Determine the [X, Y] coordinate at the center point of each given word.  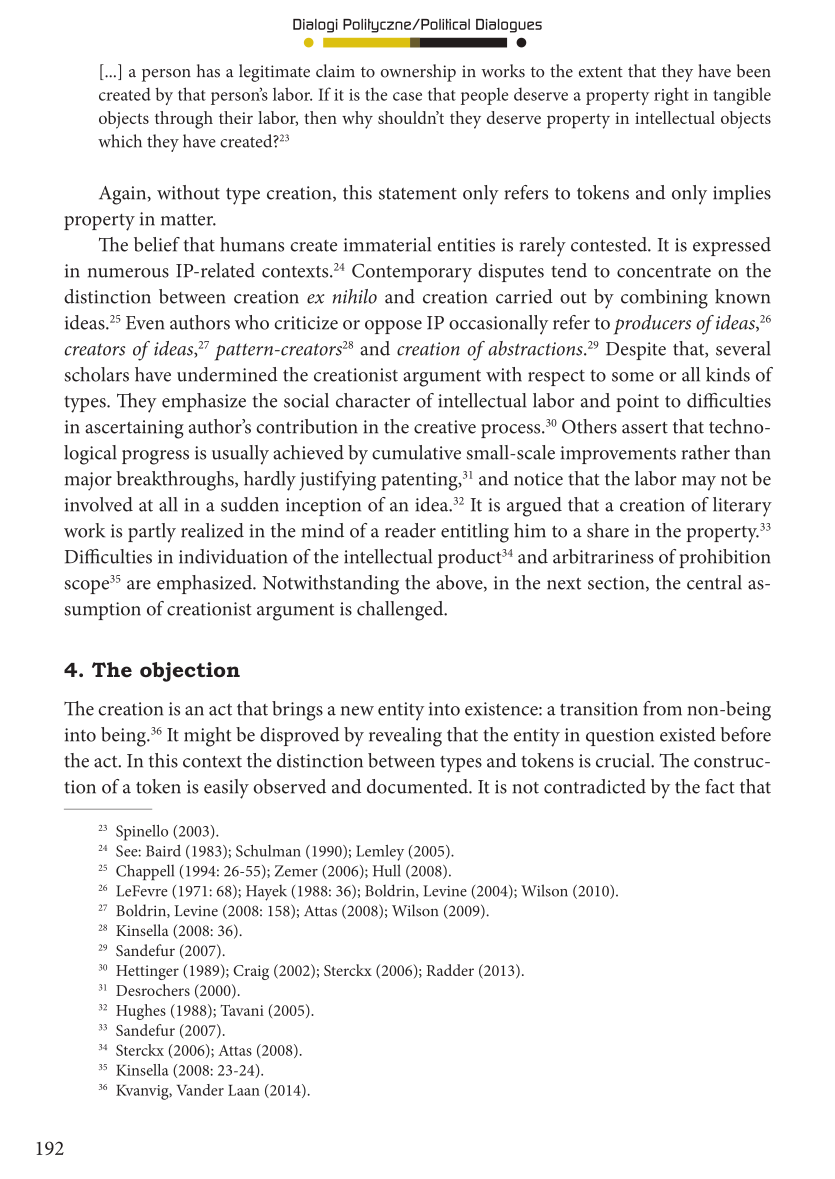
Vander [200, 1090]
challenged [401, 611]
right [671, 96]
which [120, 141]
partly [152, 533]
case [407, 96]
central [714, 582]
